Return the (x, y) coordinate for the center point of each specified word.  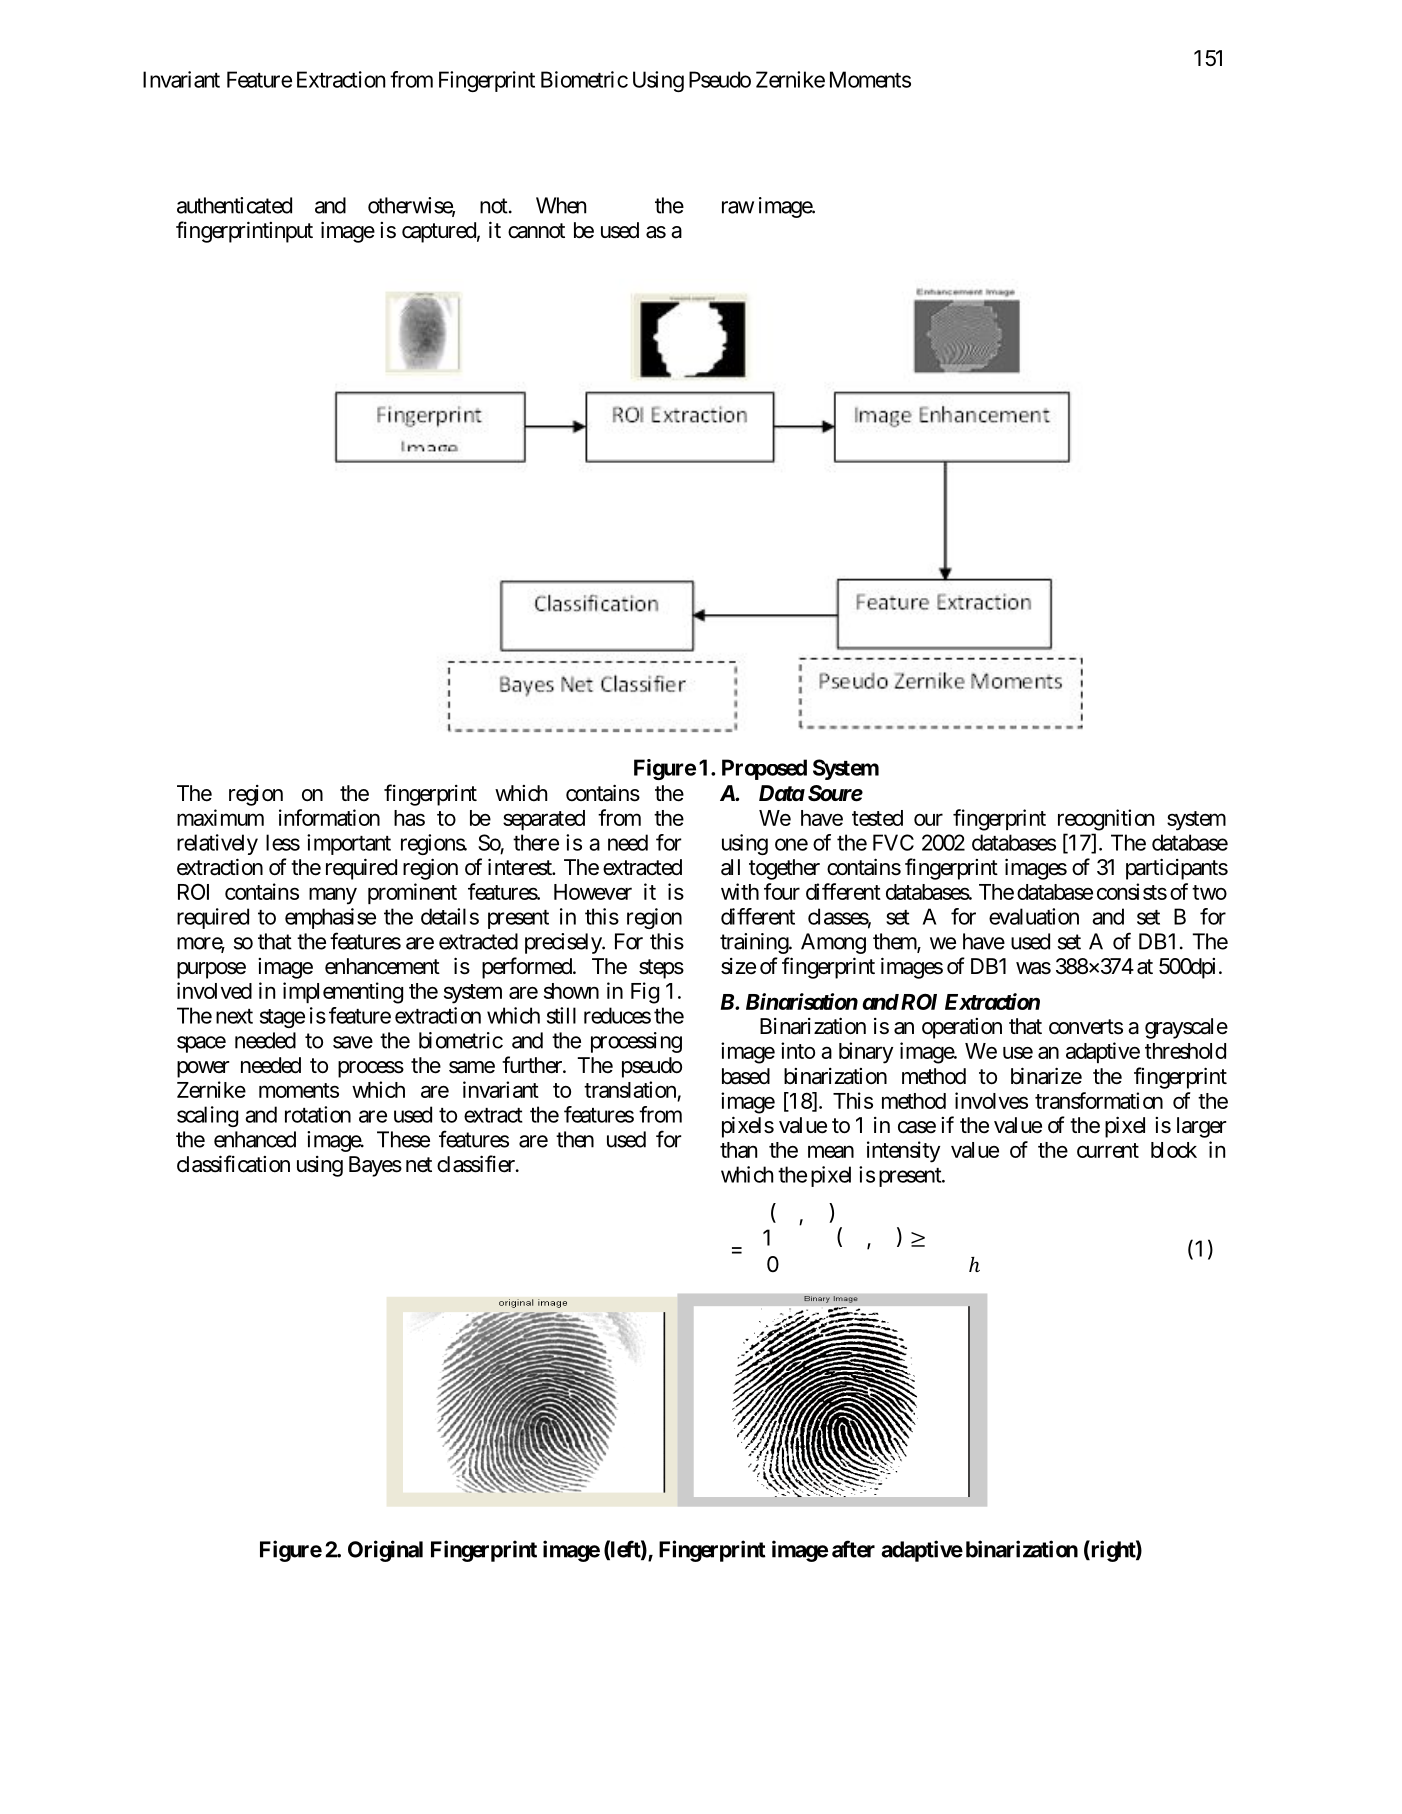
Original (385, 1551)
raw (738, 207)
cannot (536, 231)
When (561, 205)
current (1108, 1150)
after (853, 1549)
